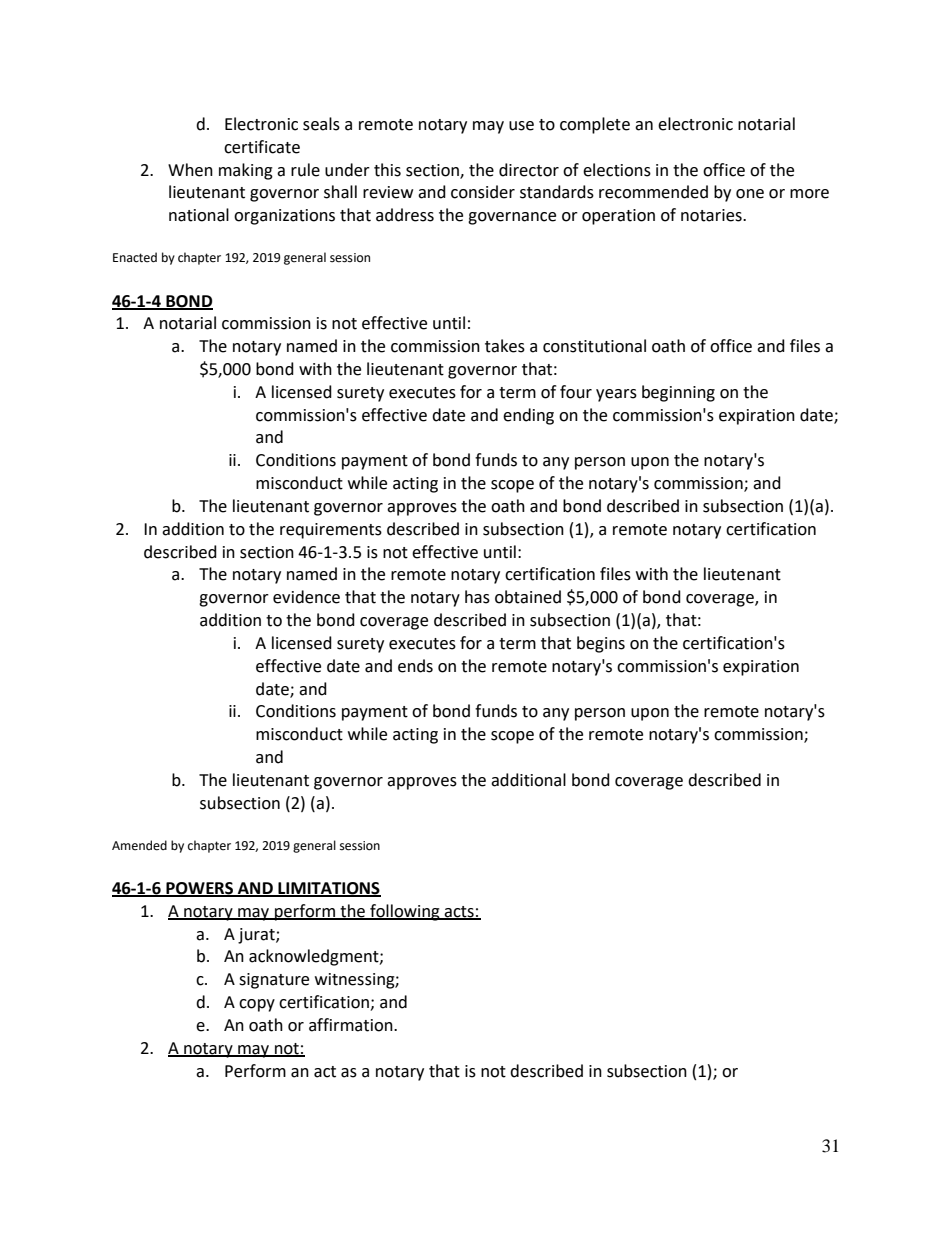  Describe the element at coordinates (139, 845) in the document. I see `Amended` at that location.
